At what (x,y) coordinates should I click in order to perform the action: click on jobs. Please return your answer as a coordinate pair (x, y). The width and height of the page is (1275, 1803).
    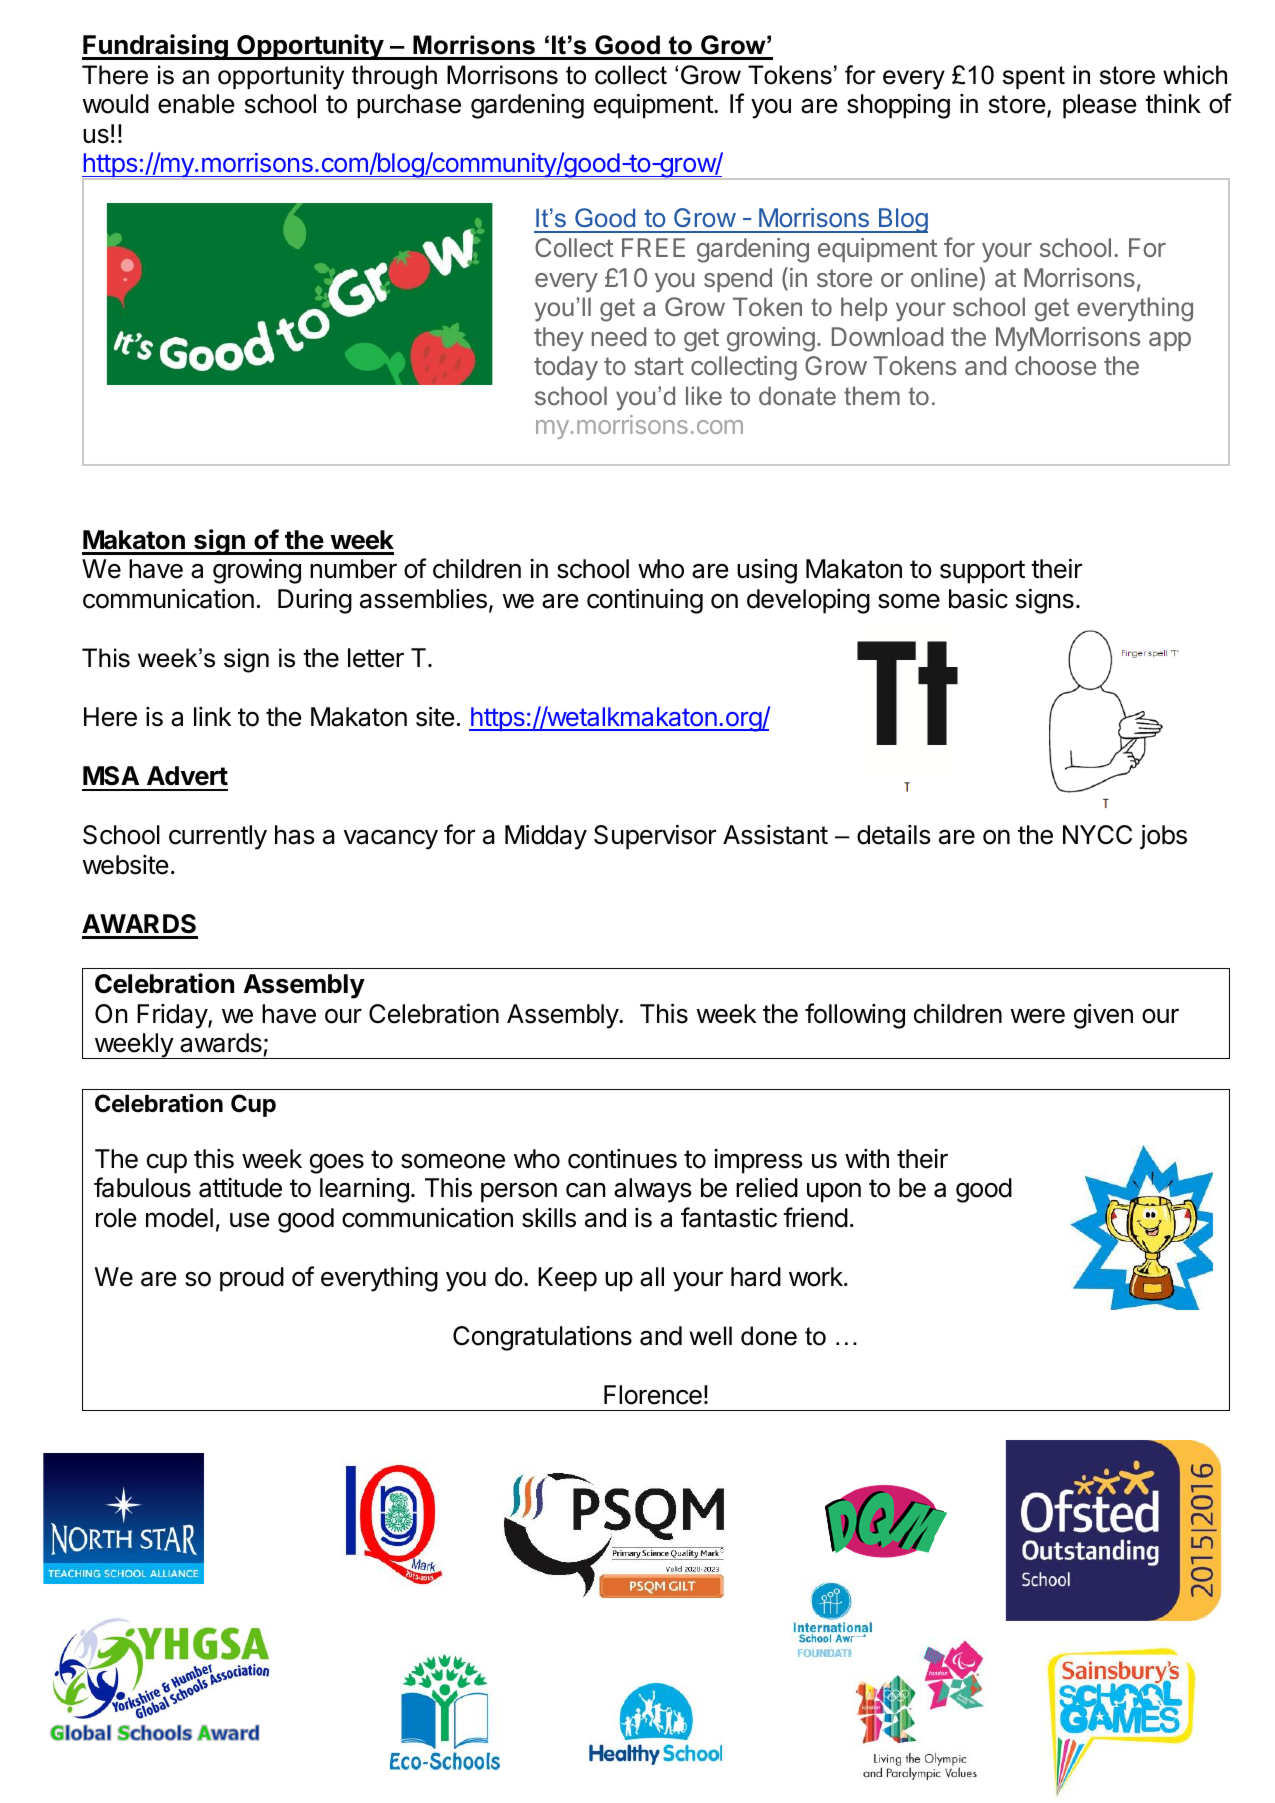
    Looking at the image, I should click on (1163, 837).
